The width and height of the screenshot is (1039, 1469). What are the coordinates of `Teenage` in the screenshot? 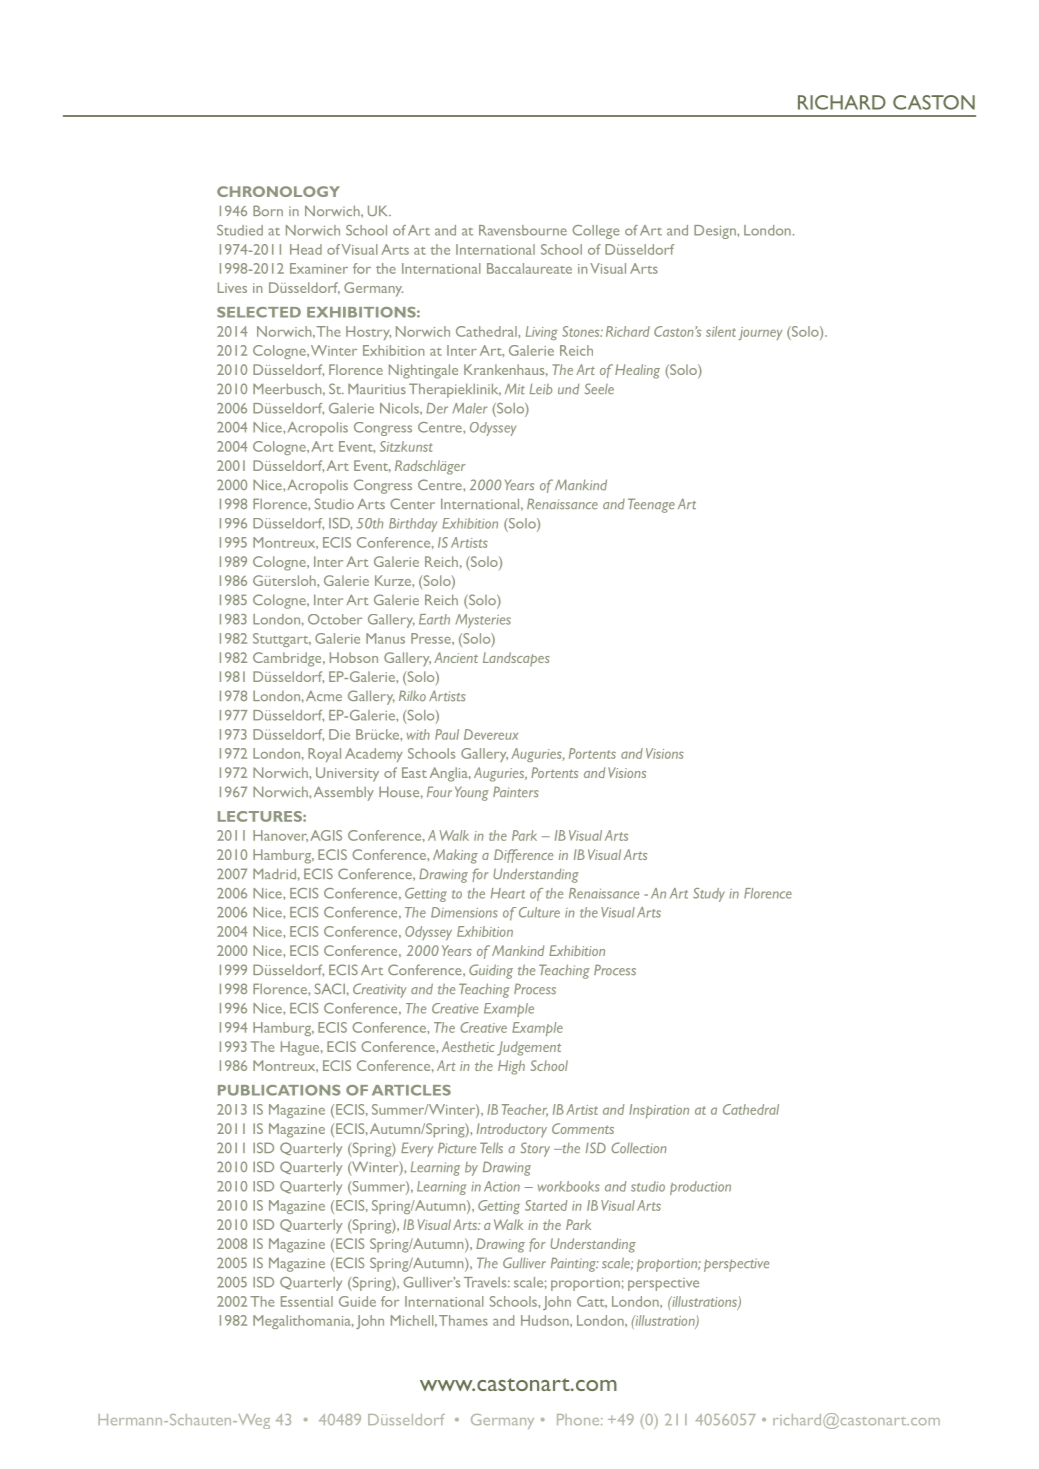 It's located at (651, 505).
